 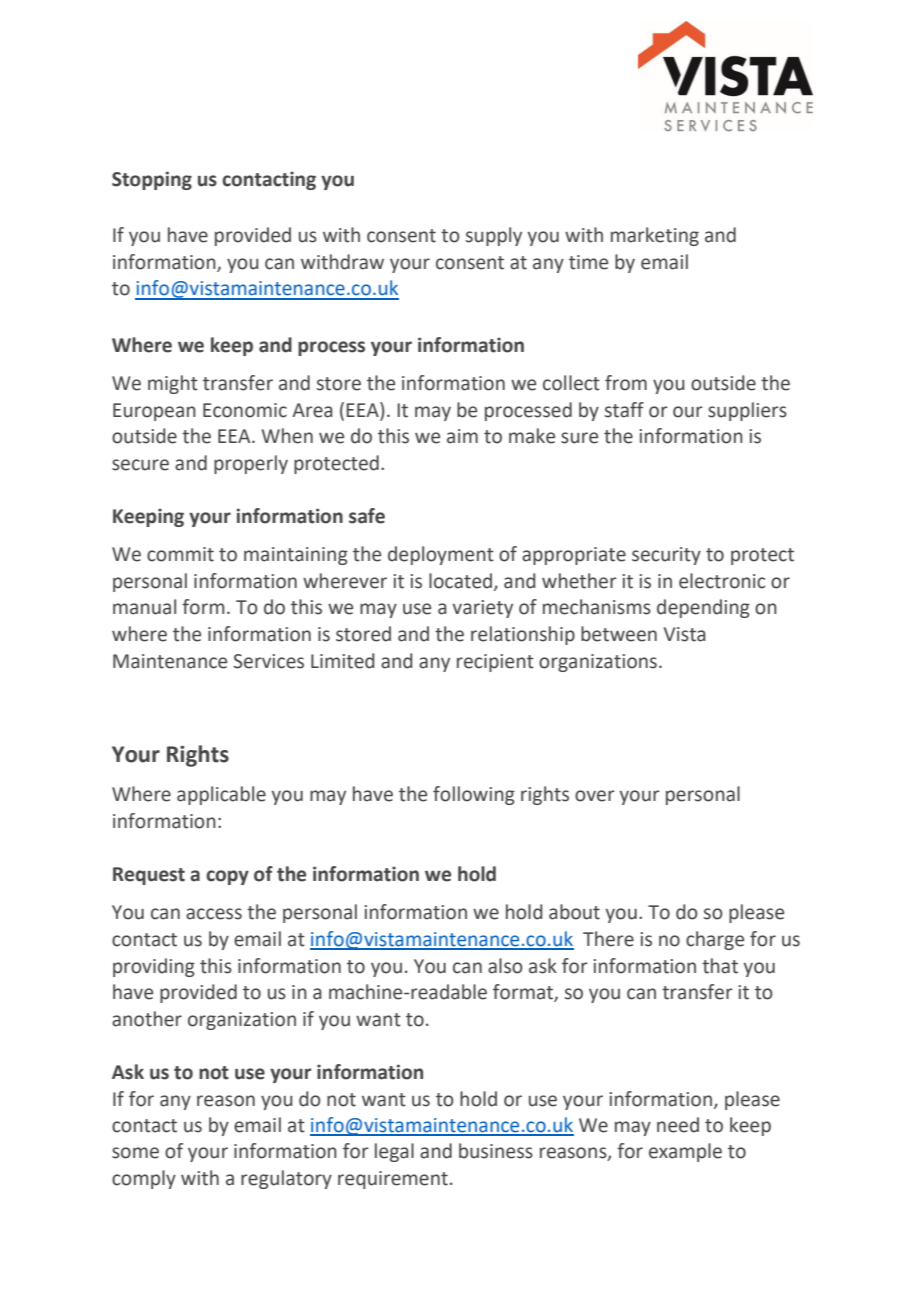 I want to click on some, so click(x=135, y=1153).
